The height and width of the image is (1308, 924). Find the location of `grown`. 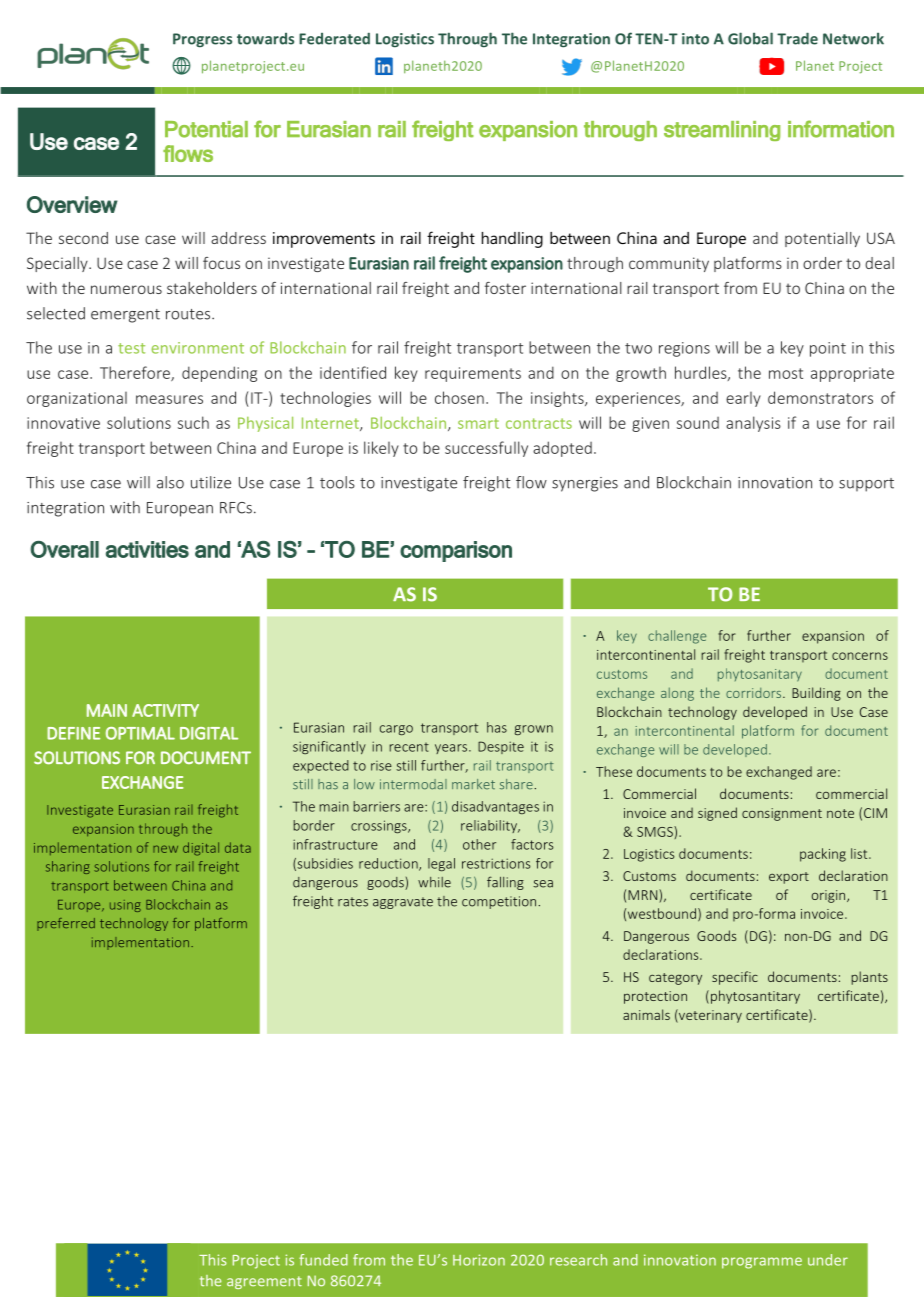

grown is located at coordinates (534, 730).
